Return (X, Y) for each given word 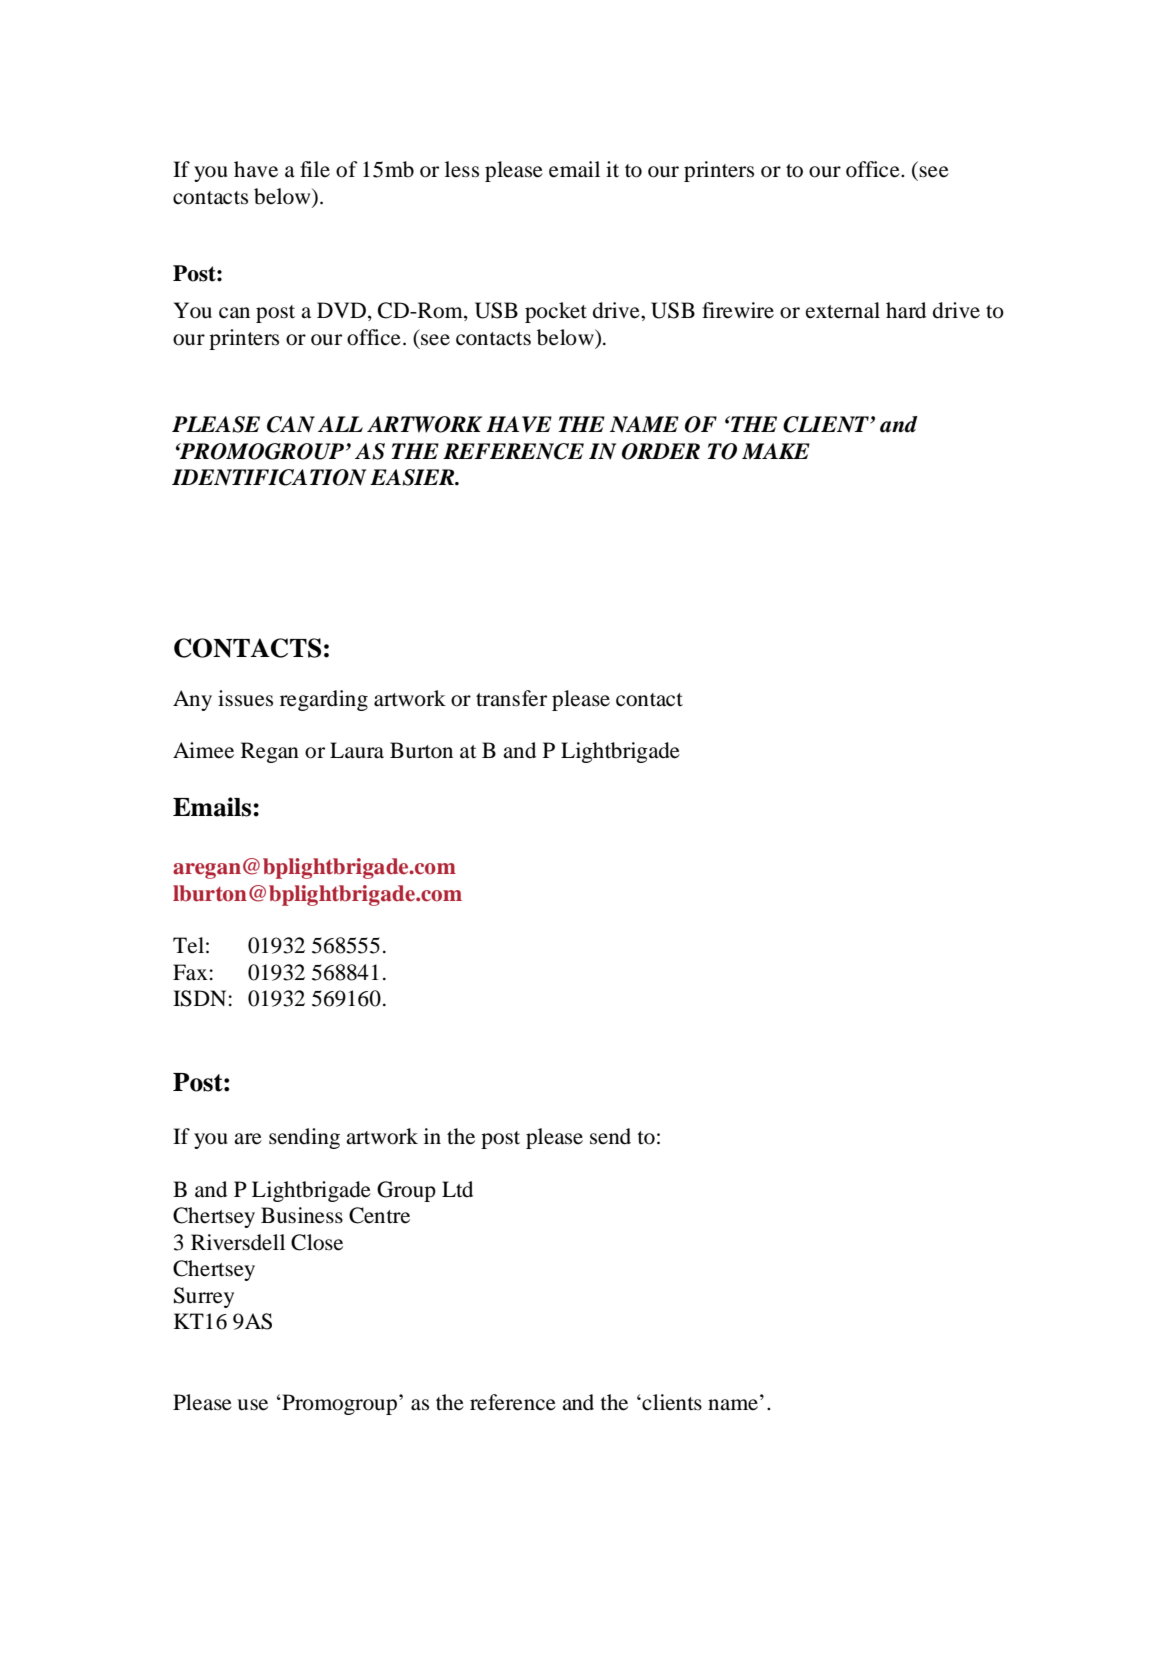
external (843, 310)
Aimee (203, 750)
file (315, 169)
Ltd (457, 1189)
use (252, 1405)
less (462, 169)
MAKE (776, 451)
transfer (511, 698)
